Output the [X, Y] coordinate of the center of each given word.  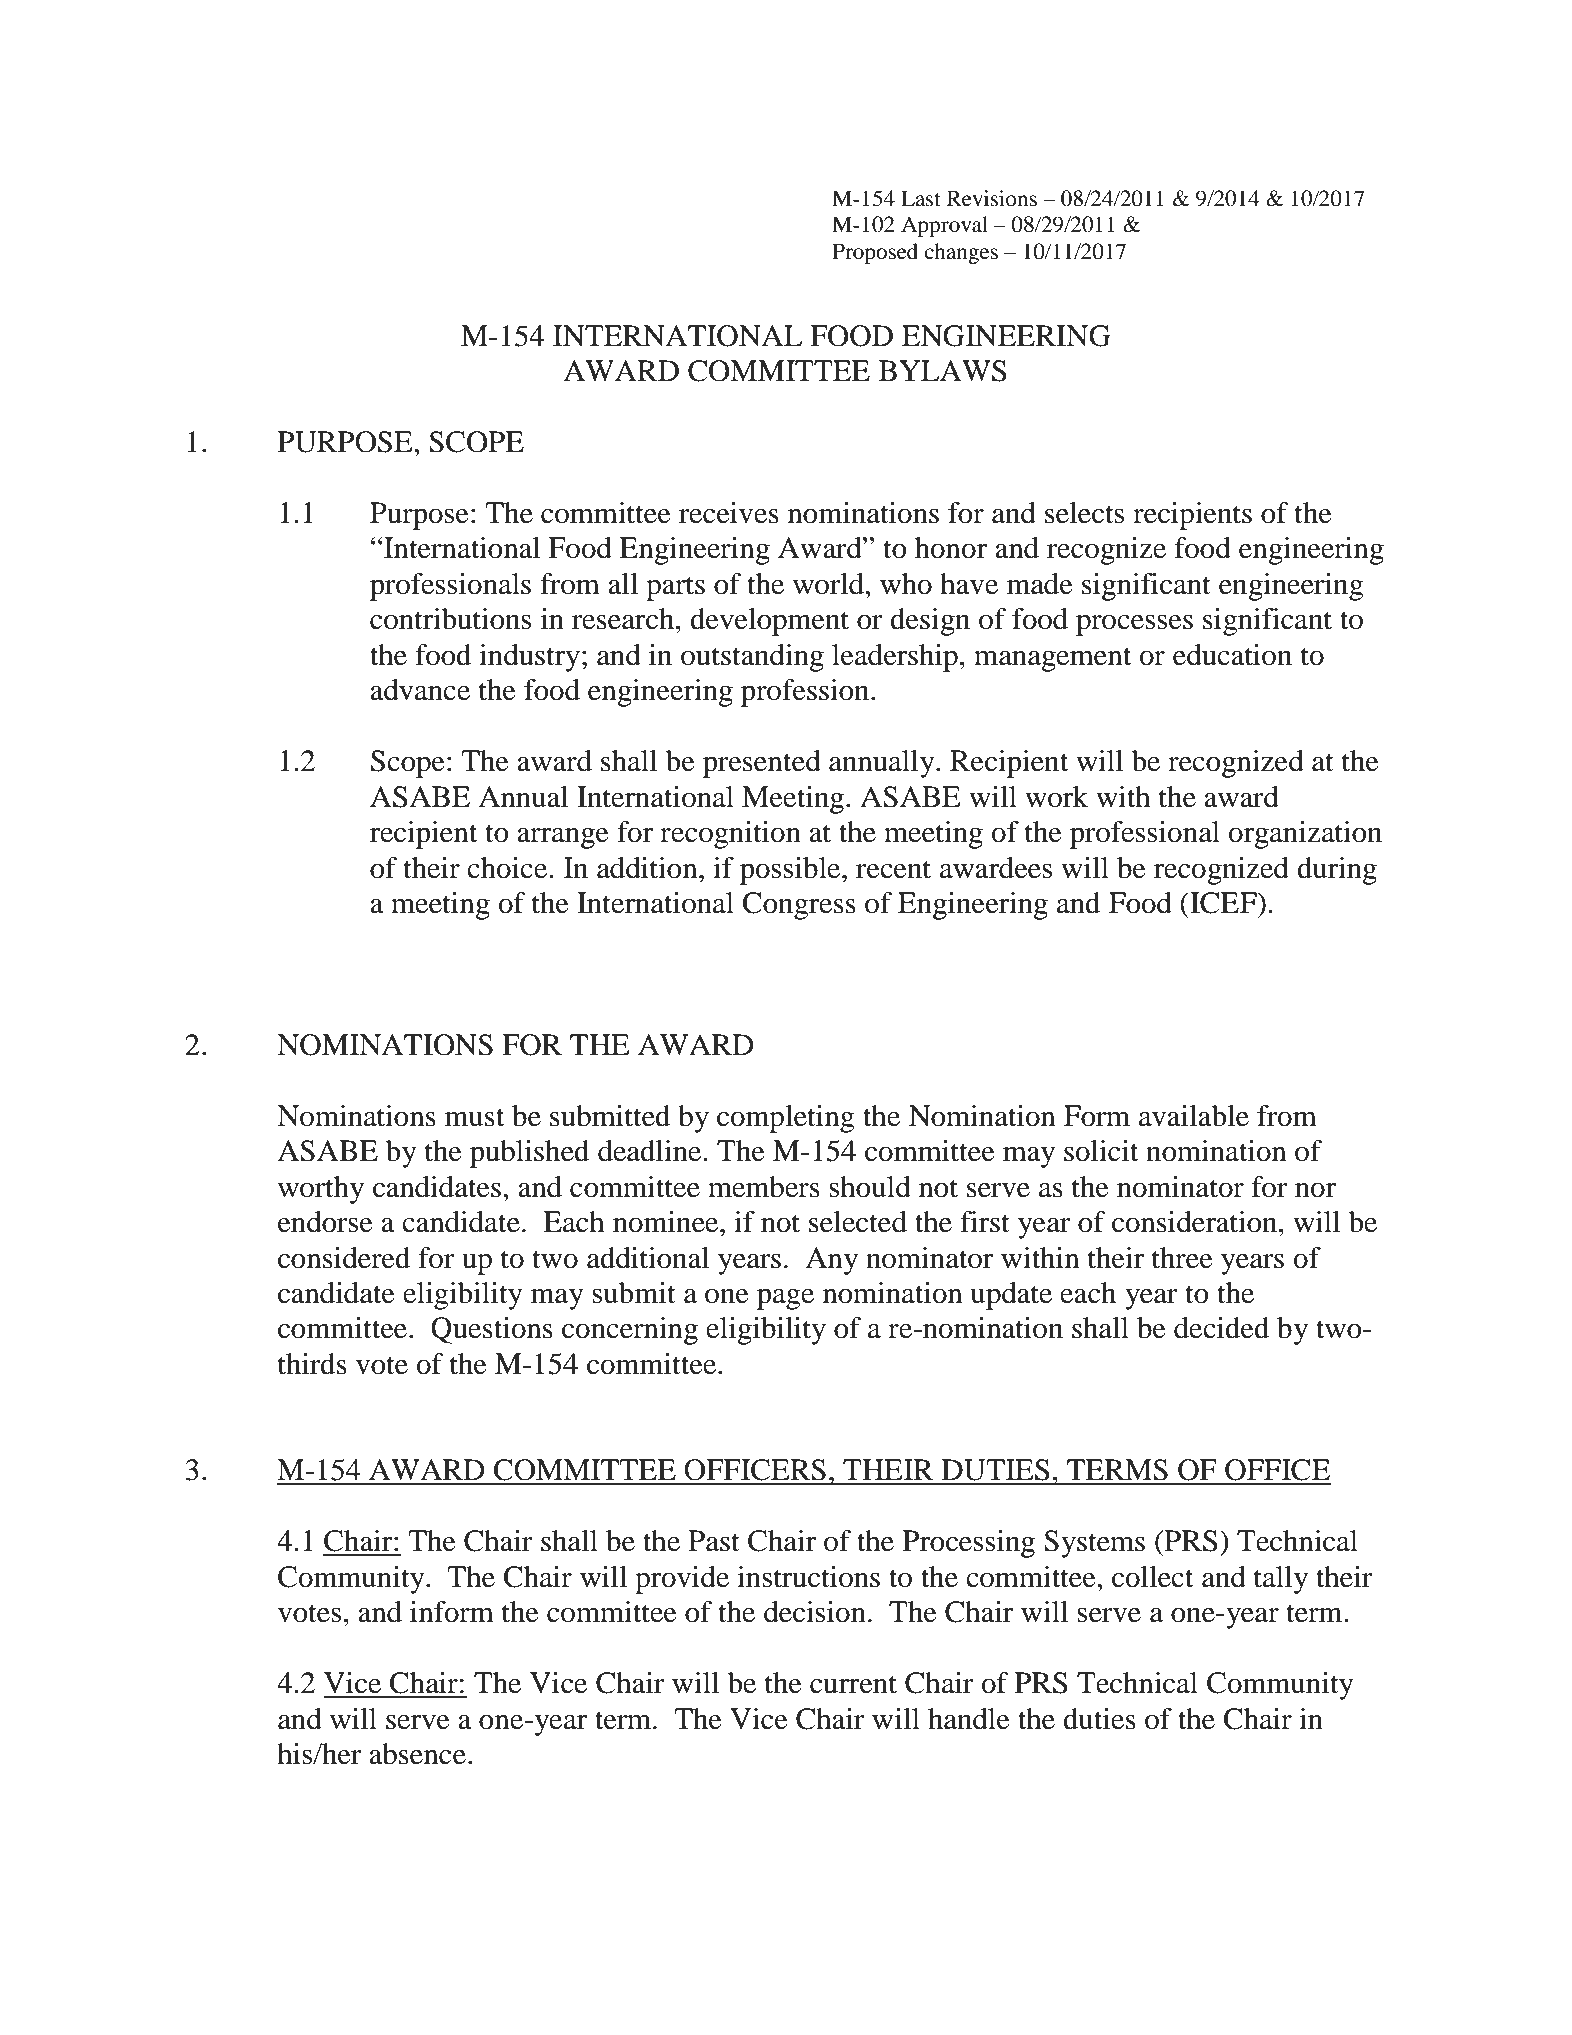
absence [417, 1754]
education [1232, 655]
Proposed [875, 253]
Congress [799, 906]
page [785, 1299]
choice [508, 868]
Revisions [992, 198]
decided [1221, 1328]
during [1337, 871]
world [829, 584]
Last [921, 198]
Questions [492, 1330]
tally [1281, 1580]
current [853, 1684]
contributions [450, 619]
